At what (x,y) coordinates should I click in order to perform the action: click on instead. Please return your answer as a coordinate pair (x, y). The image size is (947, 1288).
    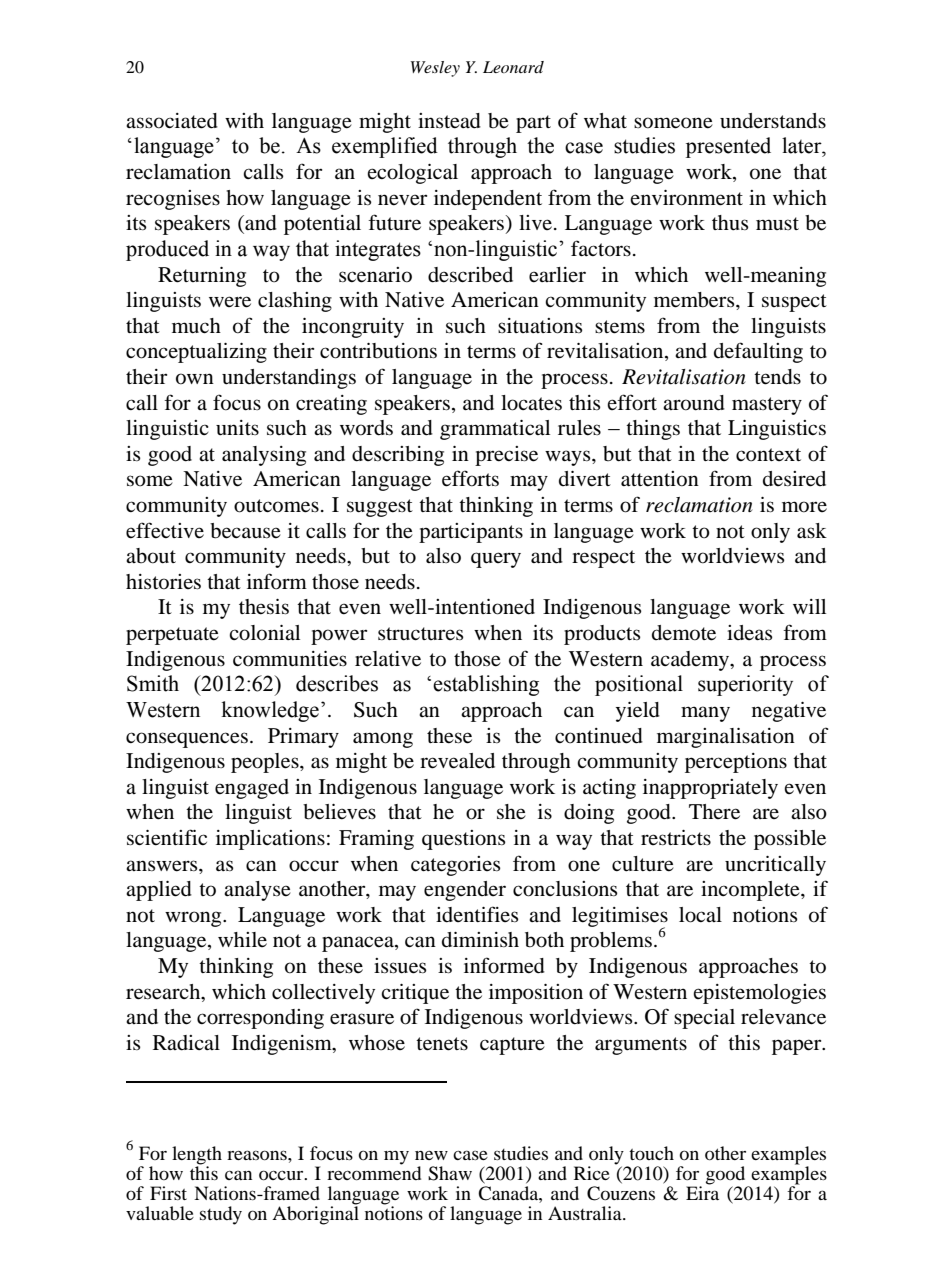
    Looking at the image, I should click on (449, 121).
